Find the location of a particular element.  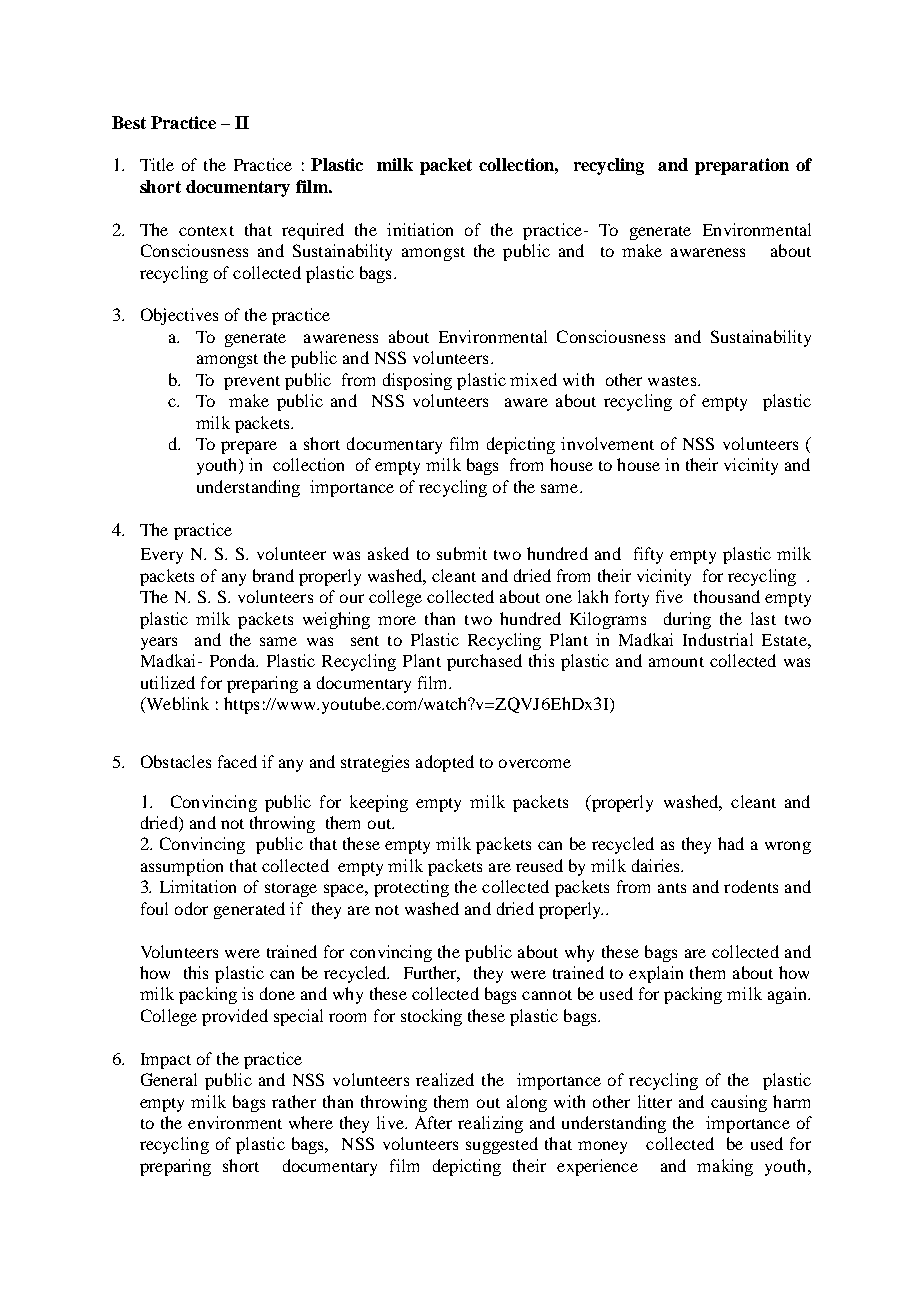

submit is located at coordinates (462, 553).
